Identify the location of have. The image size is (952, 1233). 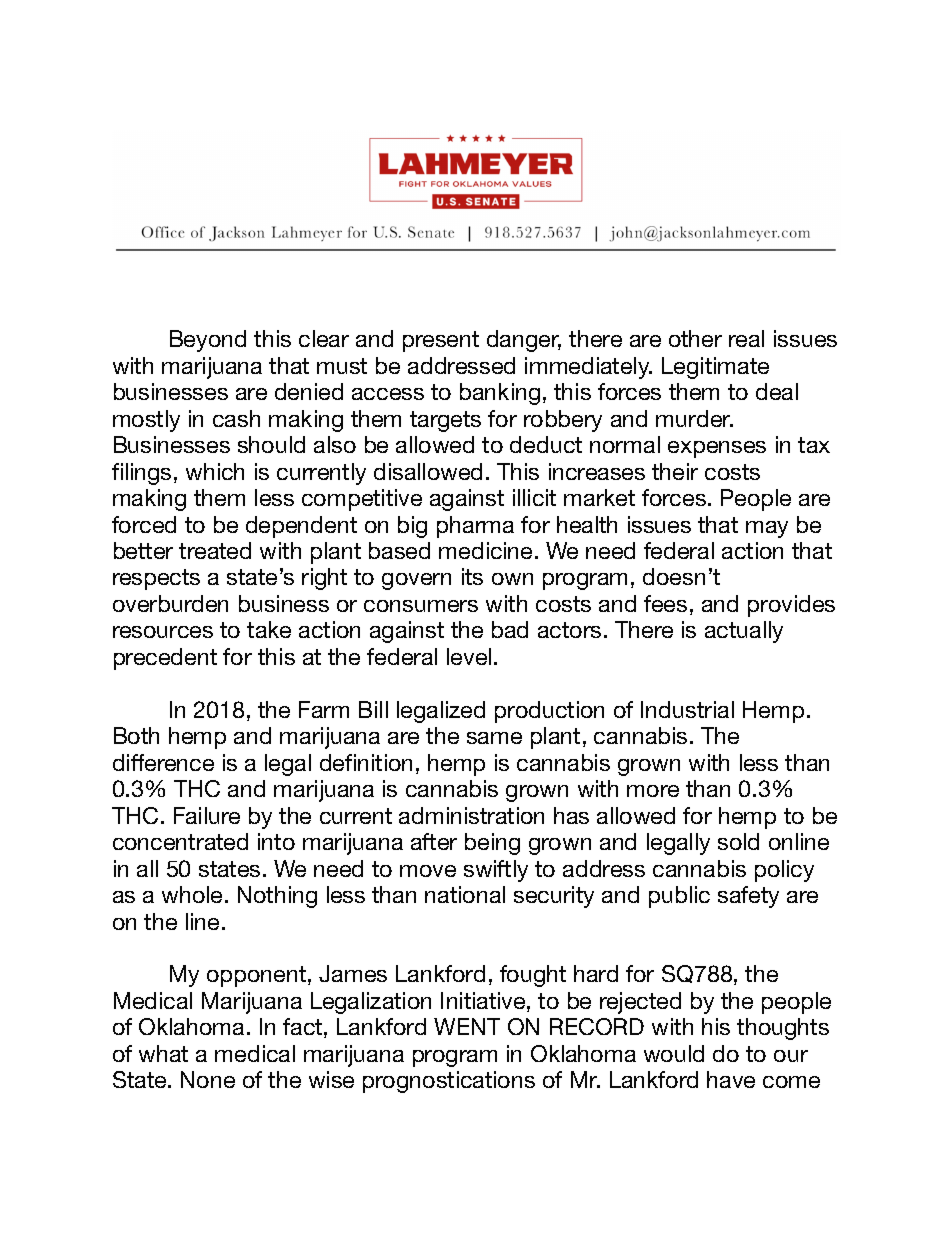
(731, 1079).
